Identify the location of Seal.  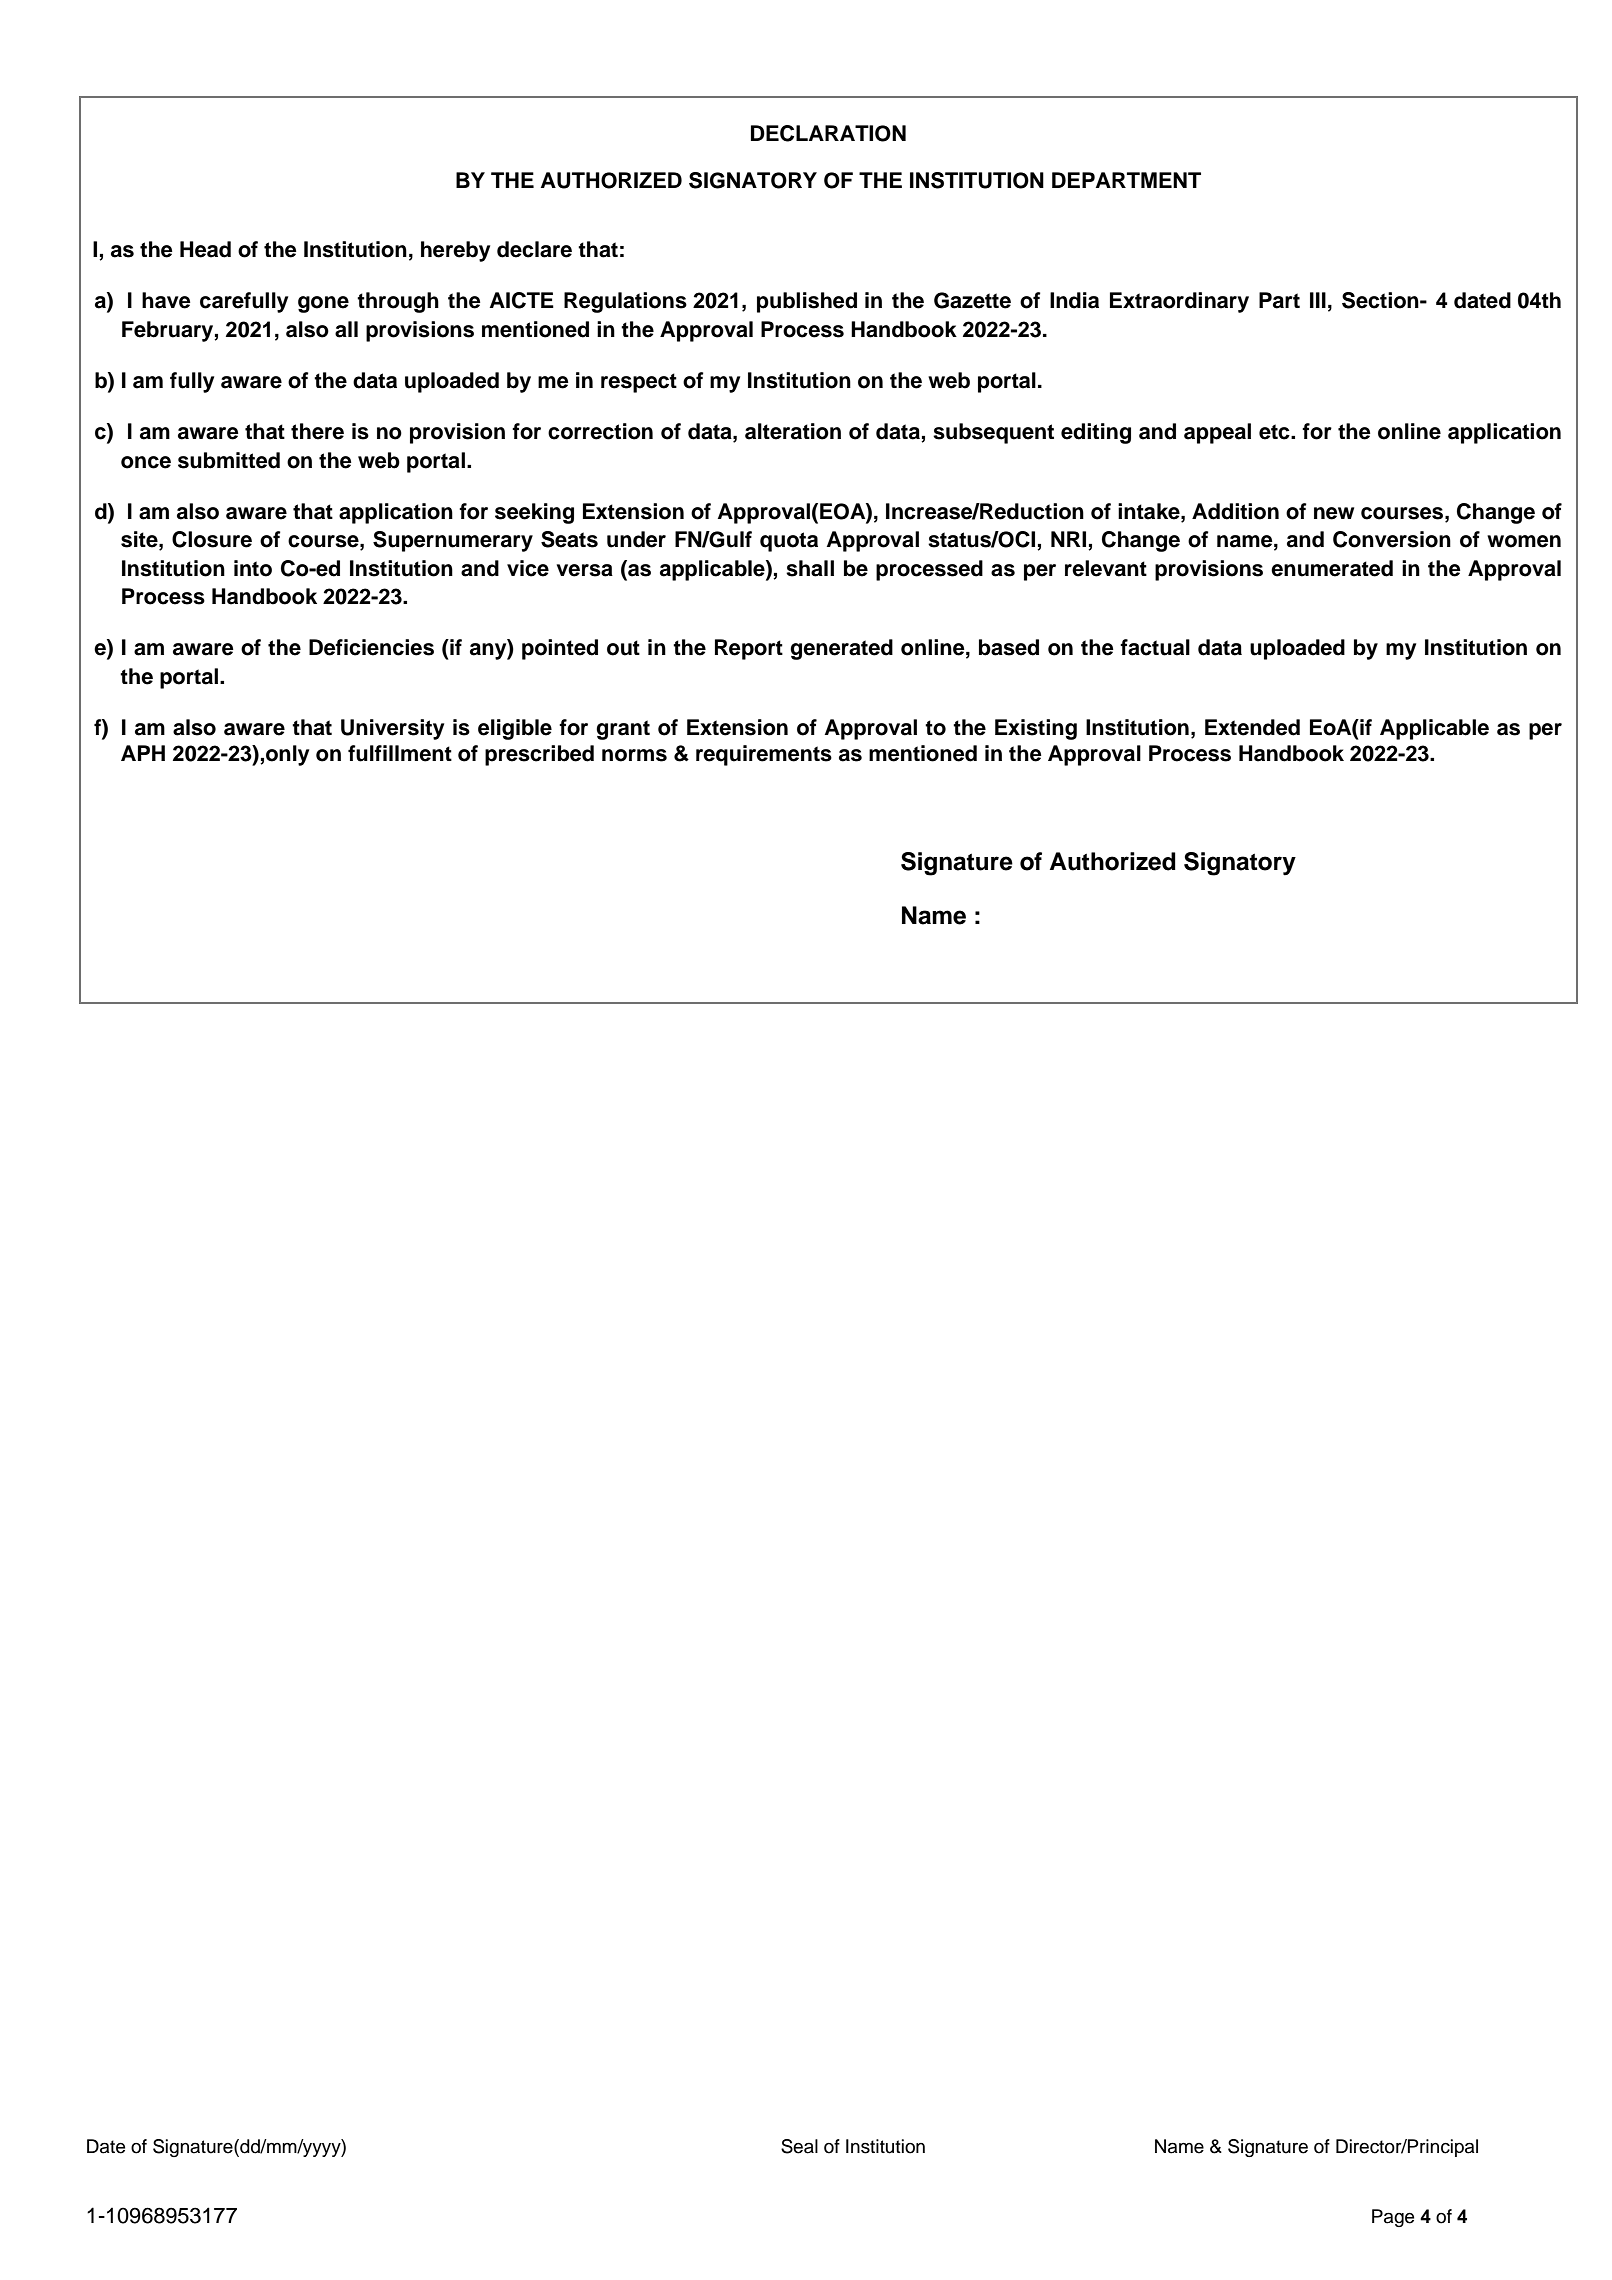
(799, 2146).
